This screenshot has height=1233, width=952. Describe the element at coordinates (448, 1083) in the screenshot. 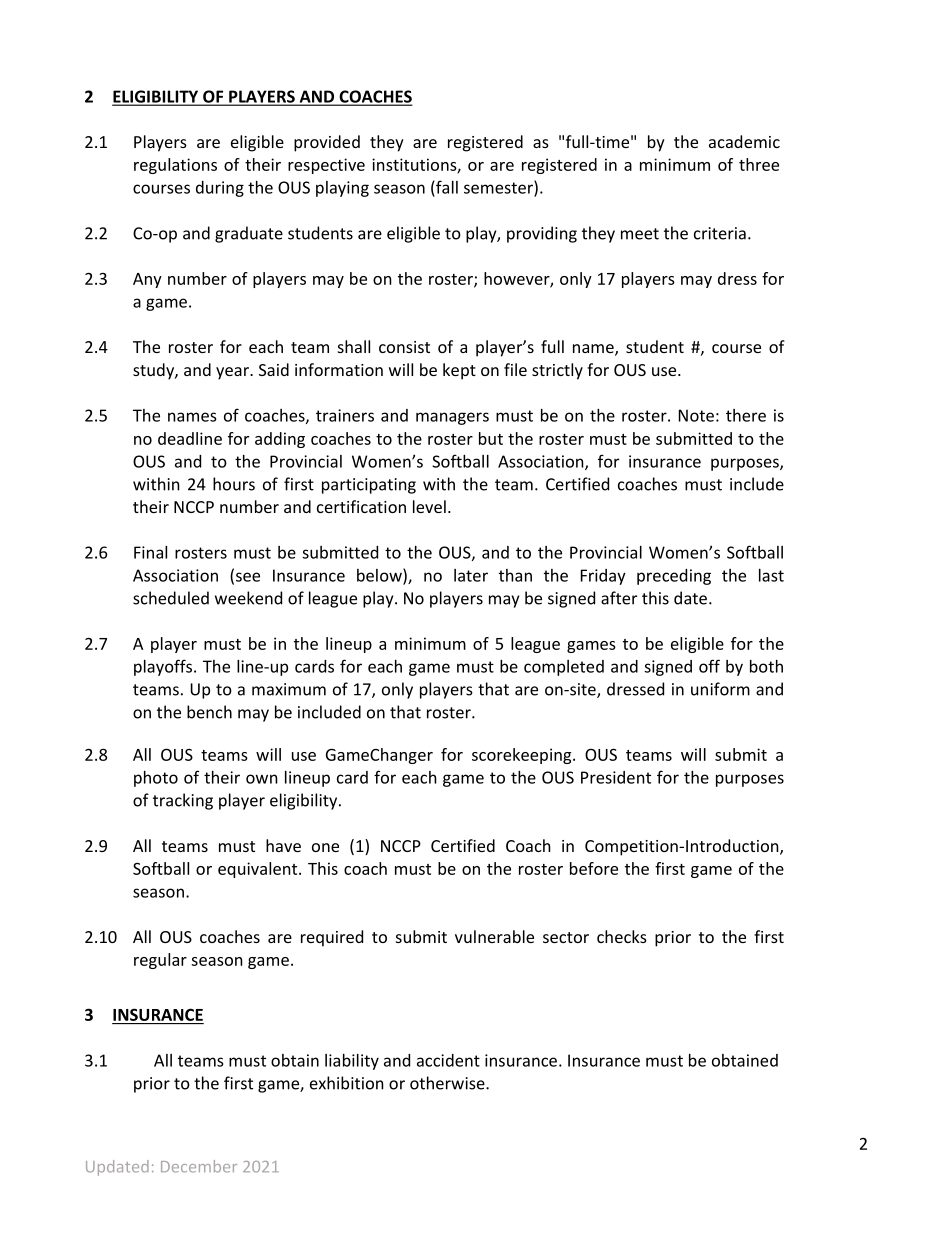

I see `otherwise` at that location.
